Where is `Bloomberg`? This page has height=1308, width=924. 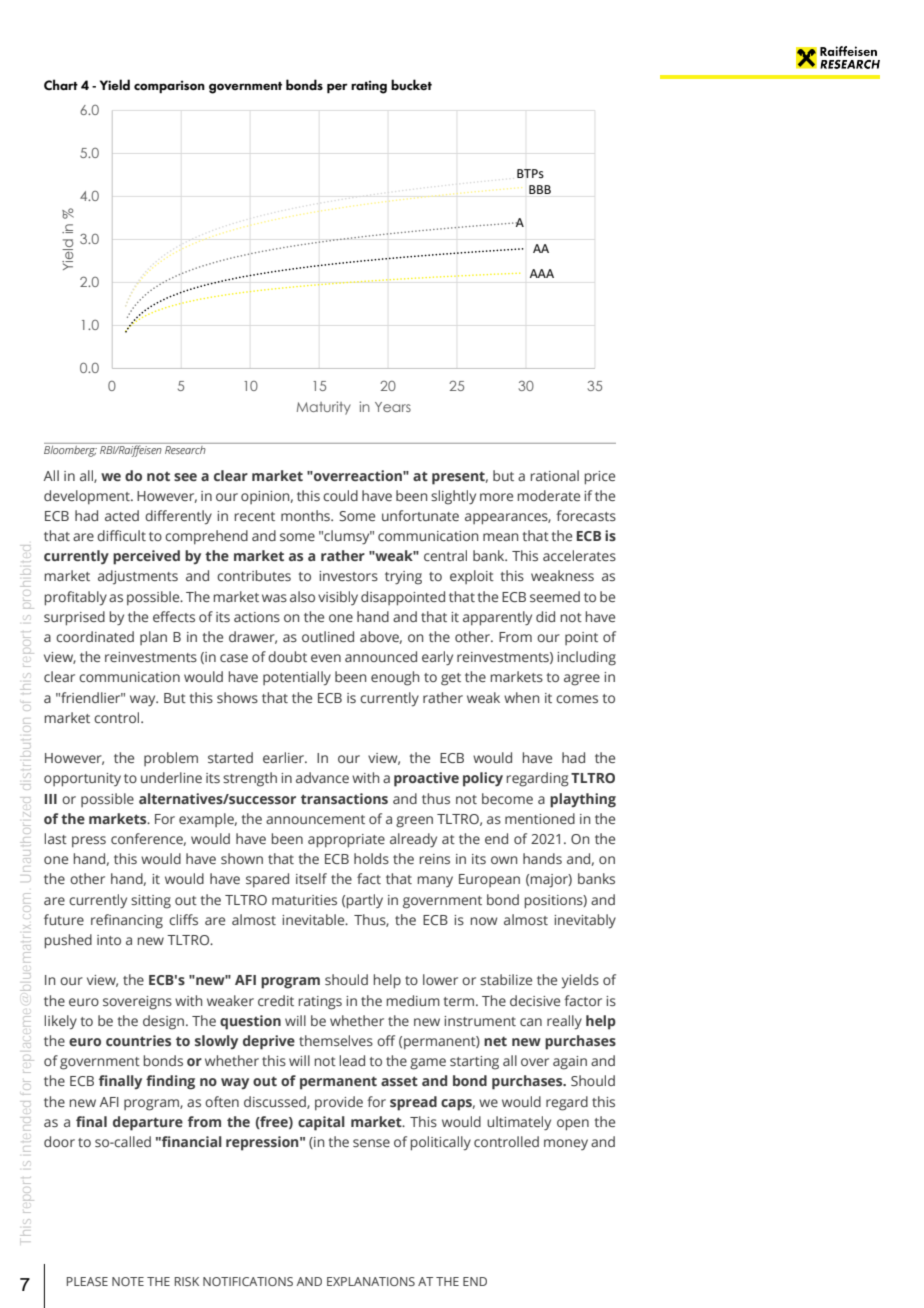 Bloomberg is located at coordinates (70, 450).
